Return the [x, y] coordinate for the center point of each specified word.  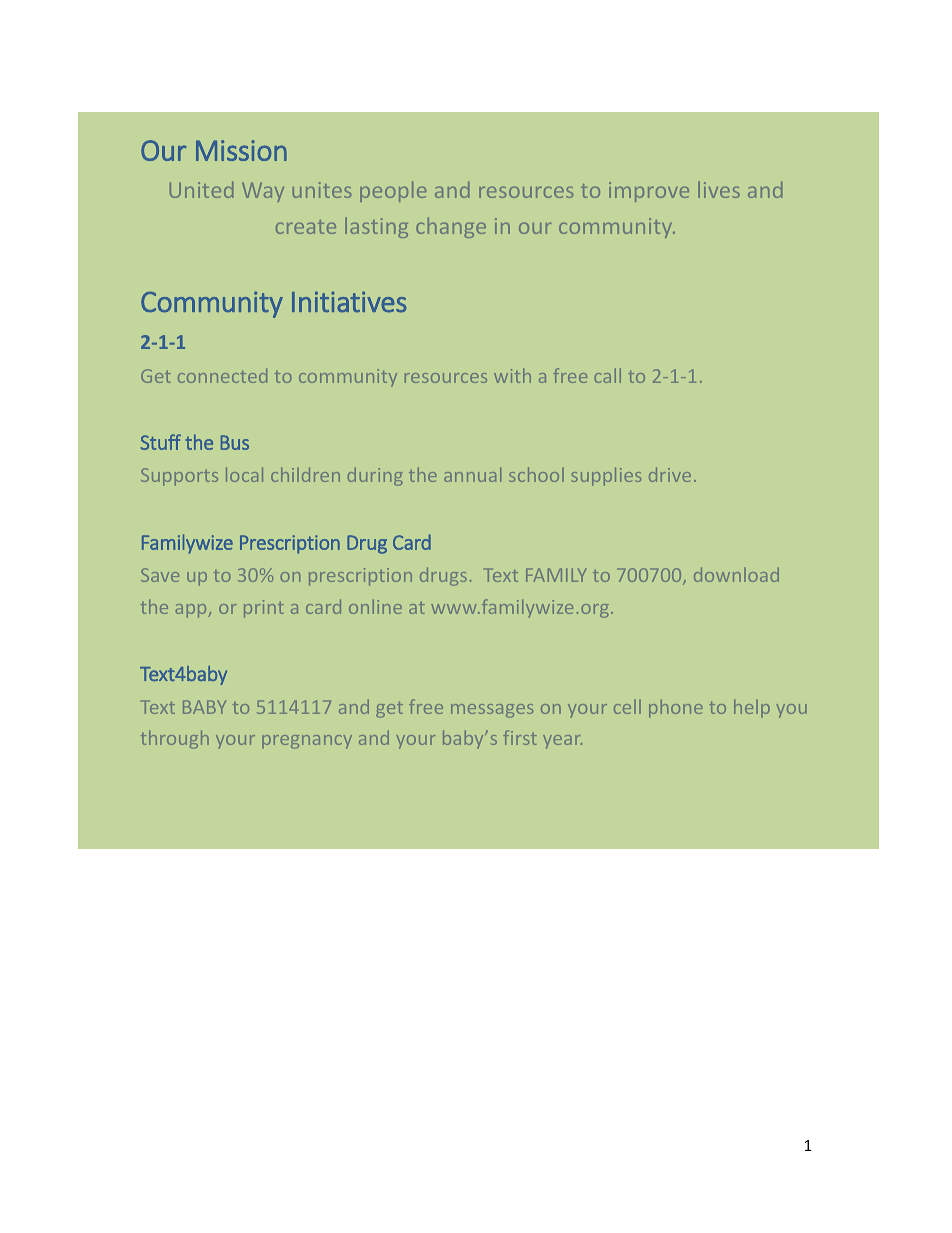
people [393, 191]
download [736, 574]
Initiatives [349, 302]
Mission [241, 150]
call [607, 375]
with [512, 375]
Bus [235, 442]
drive [670, 474]
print [264, 609]
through [175, 739]
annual [472, 474]
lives [719, 189]
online [375, 606]
